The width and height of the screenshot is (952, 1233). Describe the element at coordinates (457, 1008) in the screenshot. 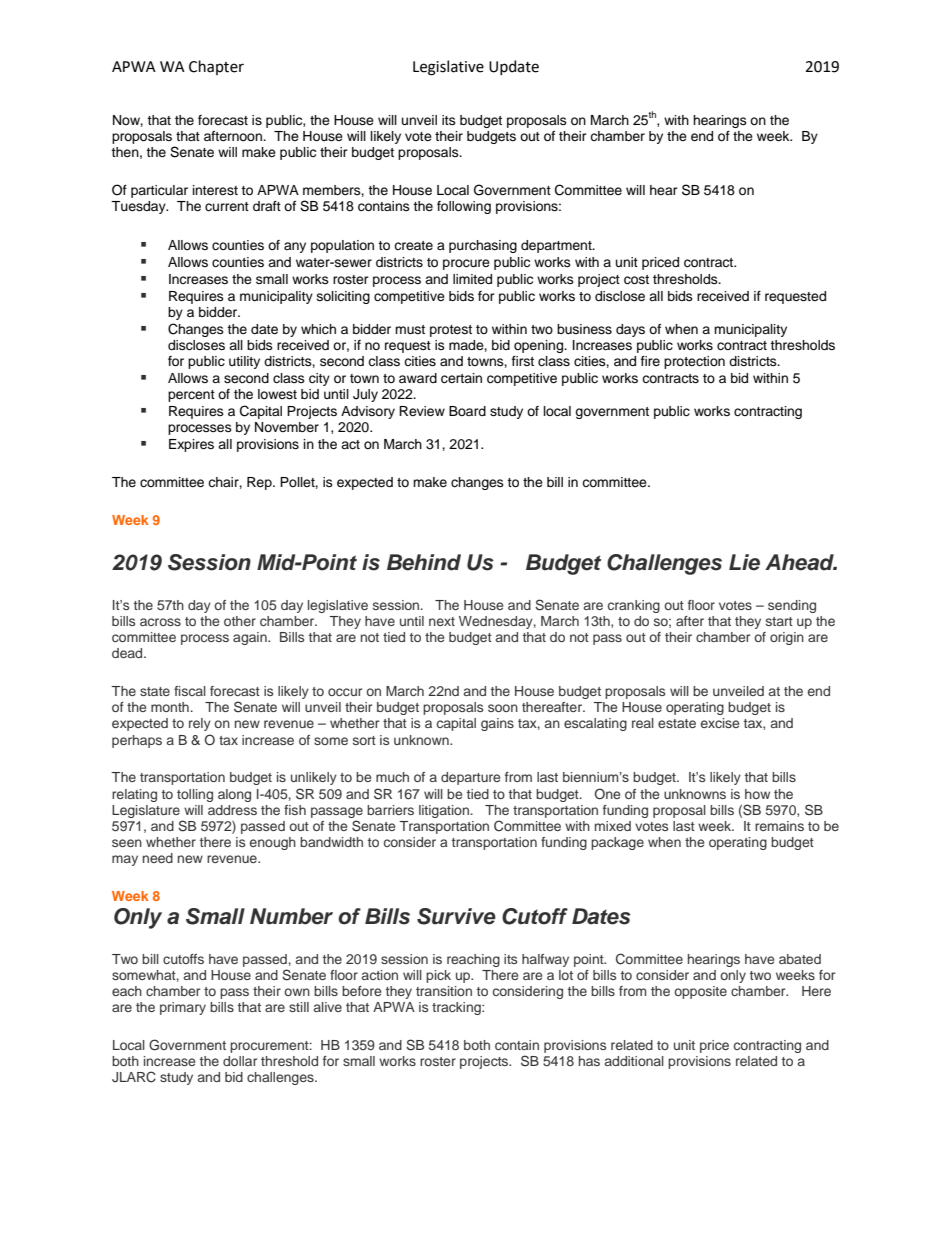

I see `tracking` at that location.
